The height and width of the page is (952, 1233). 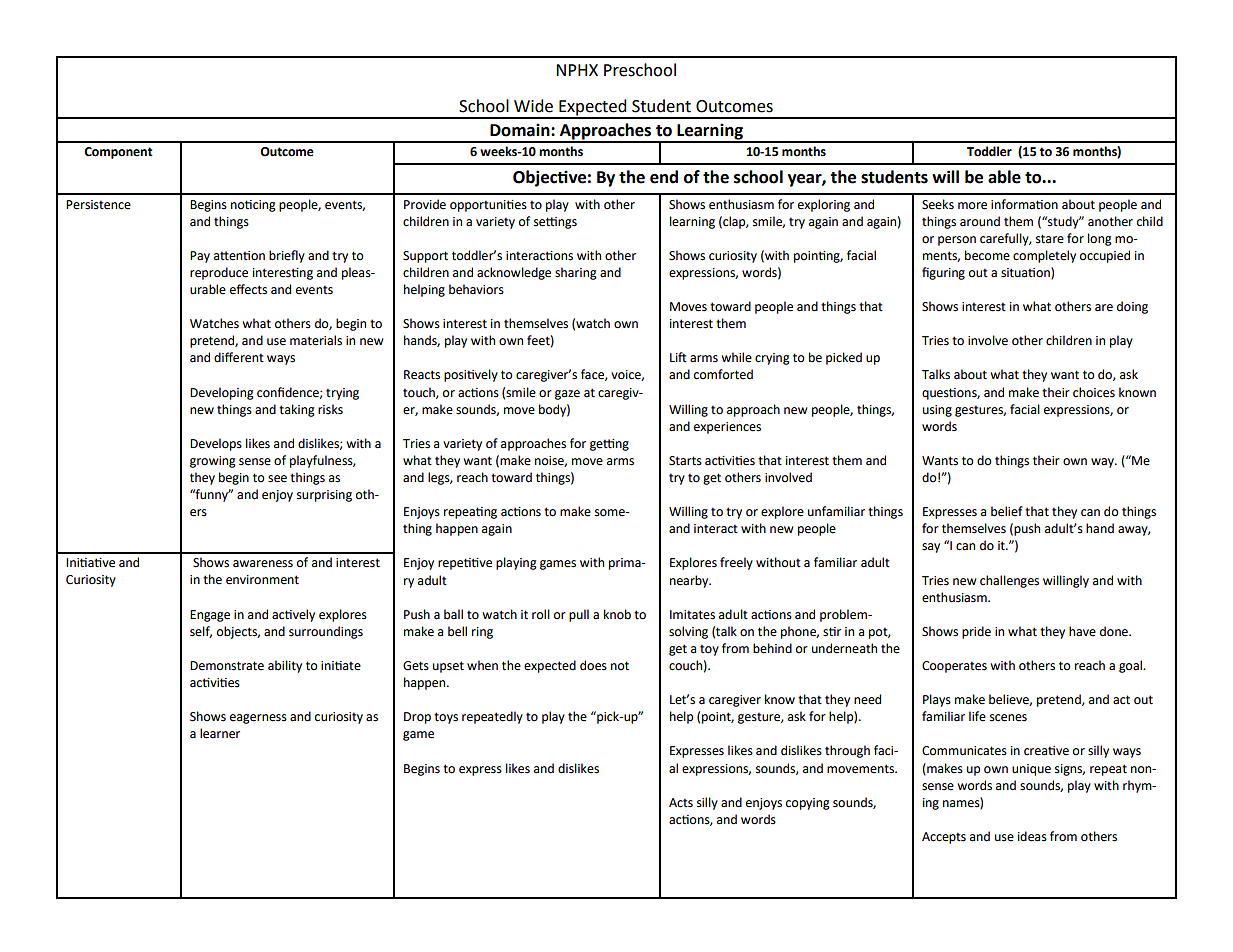 What do you see at coordinates (1024, 204) in the page?
I see `information` at bounding box center [1024, 204].
